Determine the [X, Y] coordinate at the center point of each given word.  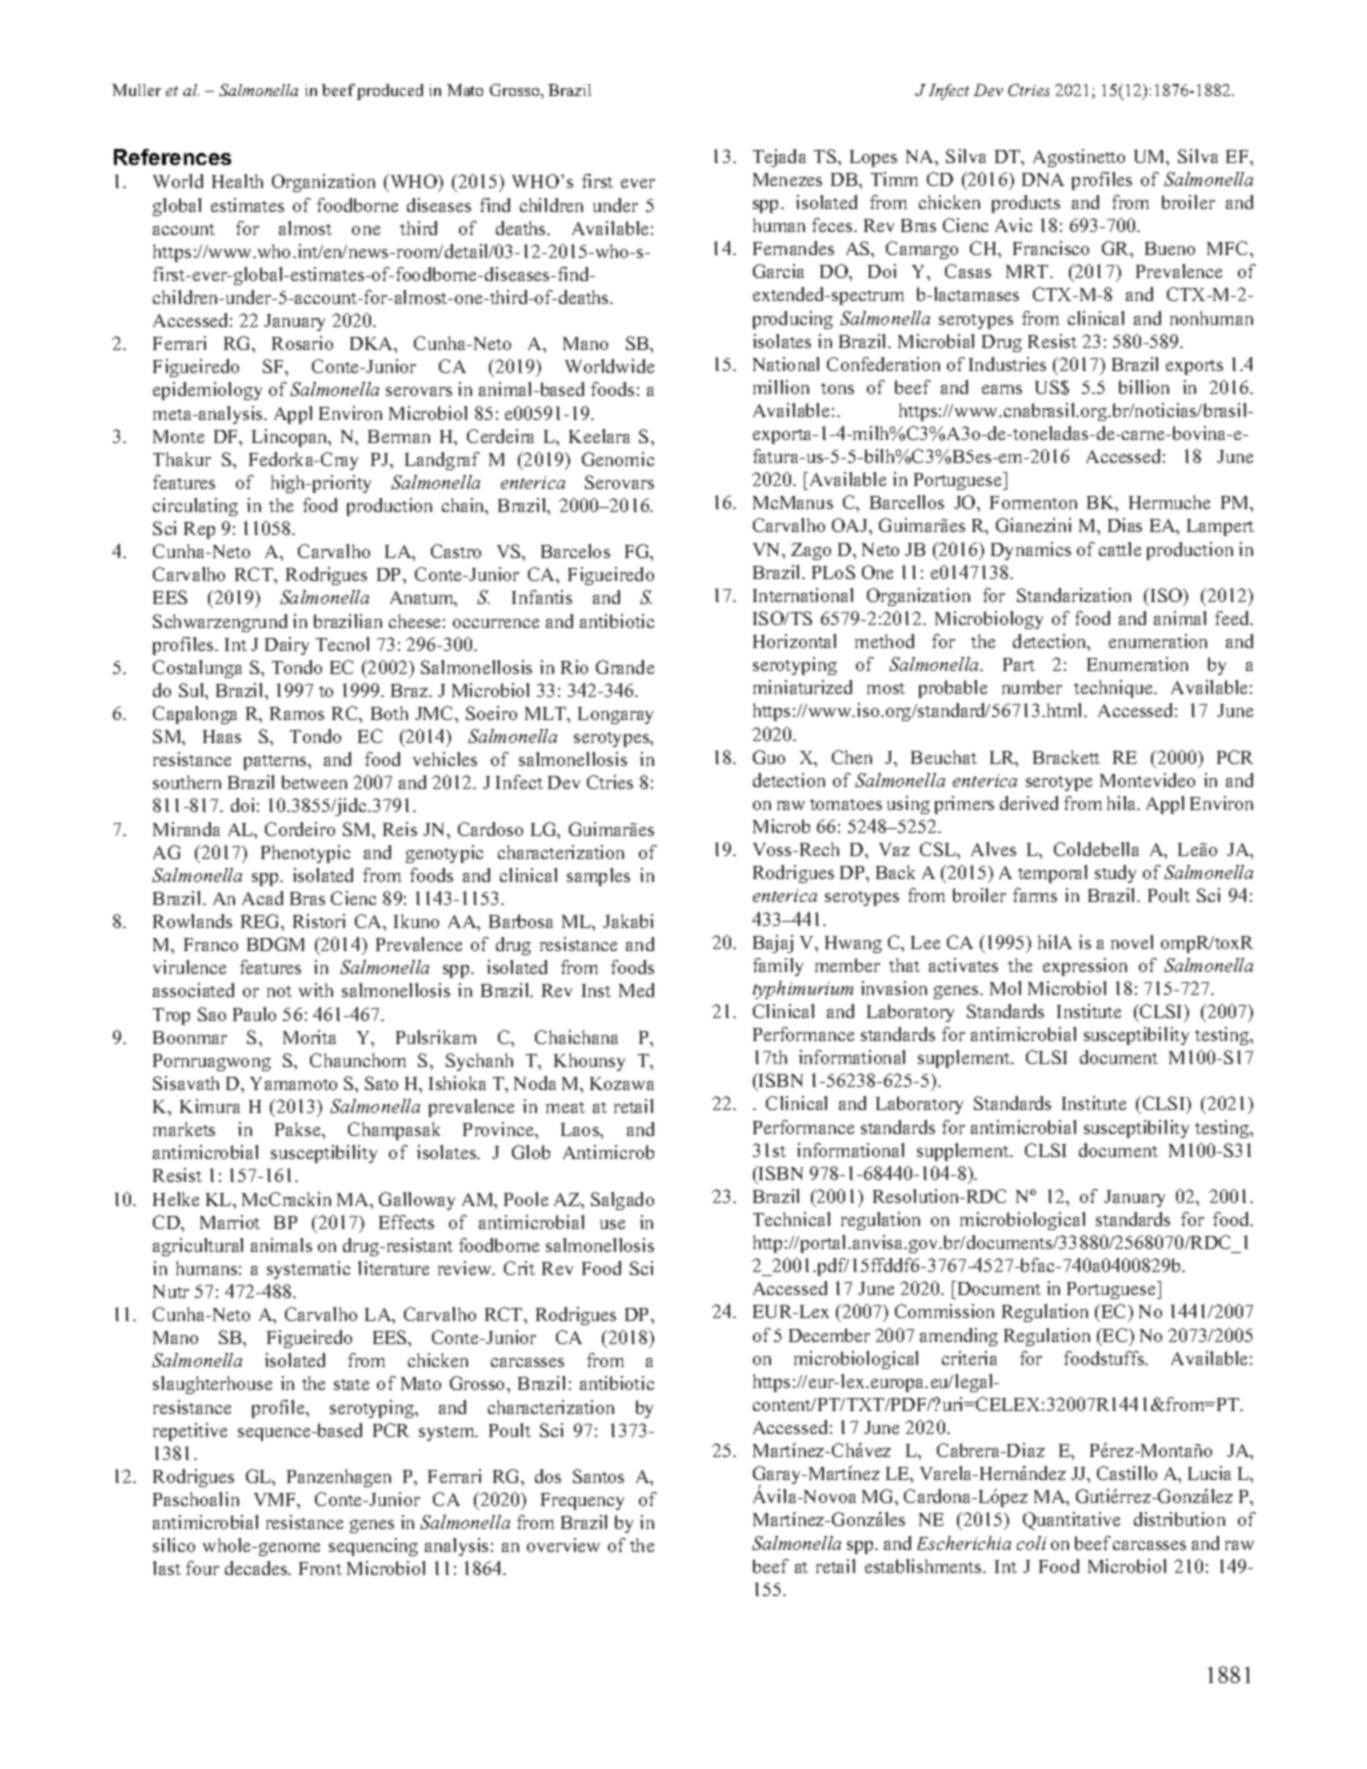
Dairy [287, 646]
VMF [276, 1499]
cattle [1120, 549]
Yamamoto [293, 1083]
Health [237, 181]
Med [636, 990]
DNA [1043, 179]
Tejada [779, 158]
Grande [625, 667]
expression [1085, 967]
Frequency [582, 1501]
